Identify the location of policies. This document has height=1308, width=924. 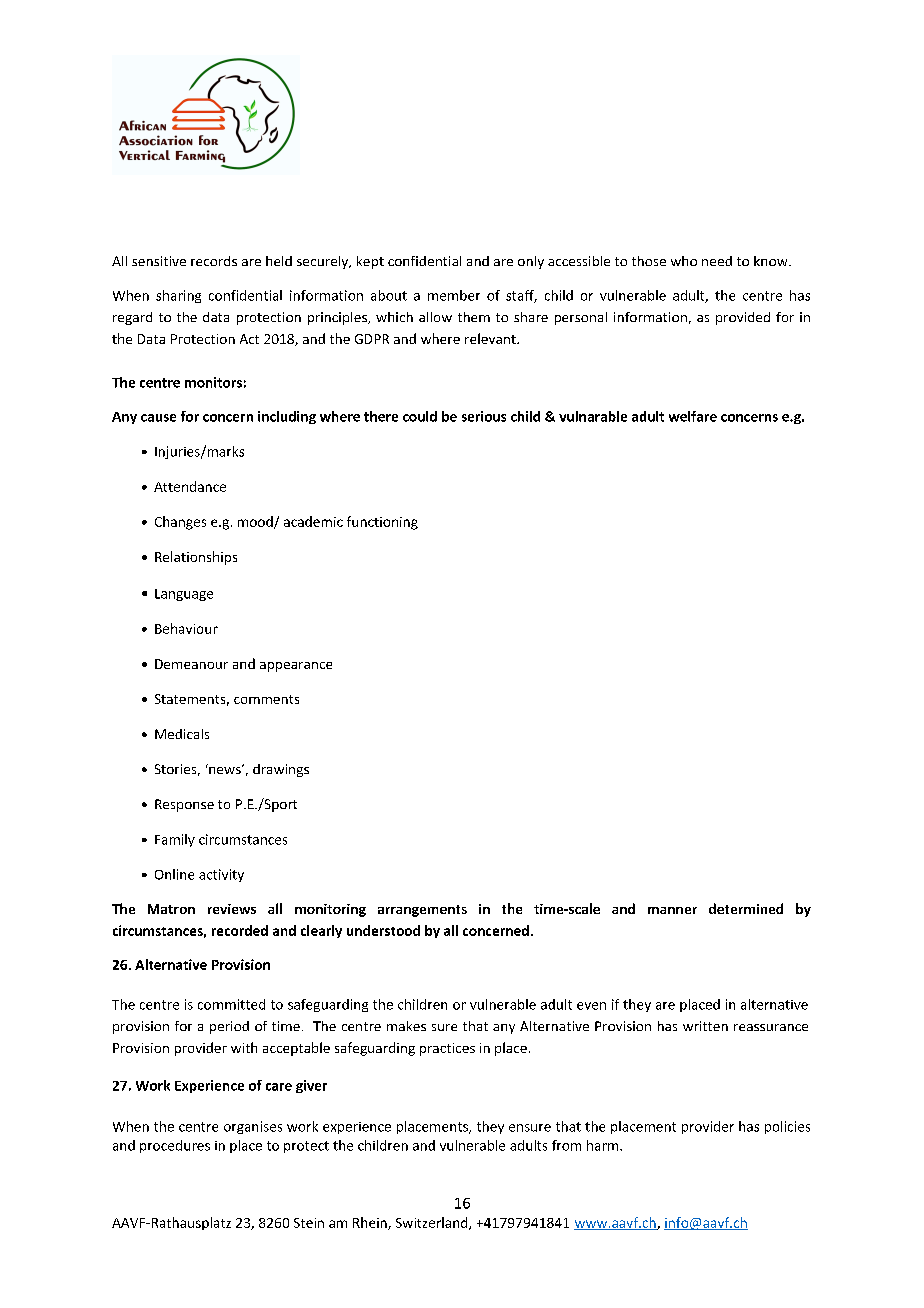
(787, 1127).
